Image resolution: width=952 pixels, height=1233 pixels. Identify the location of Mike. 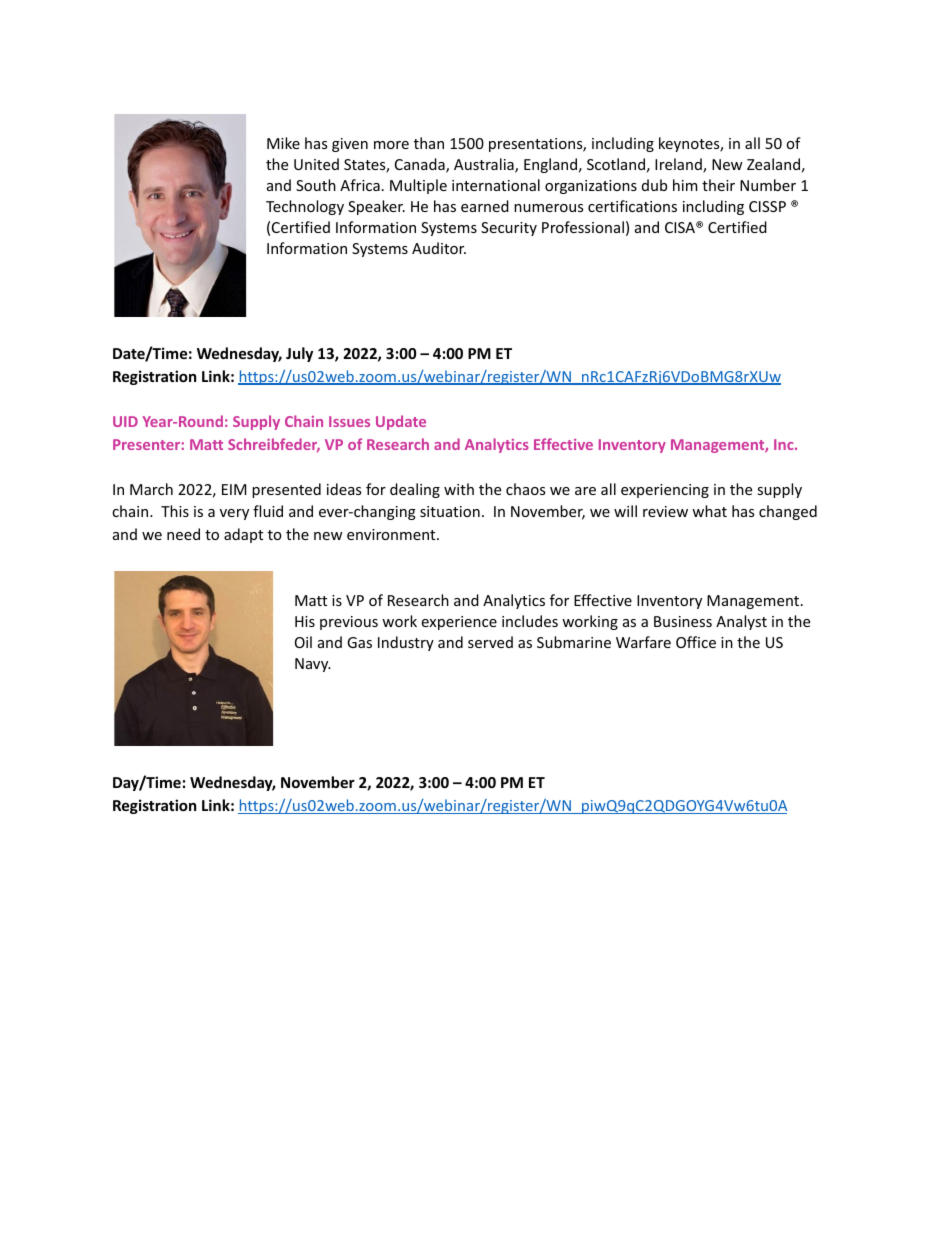
(283, 143).
